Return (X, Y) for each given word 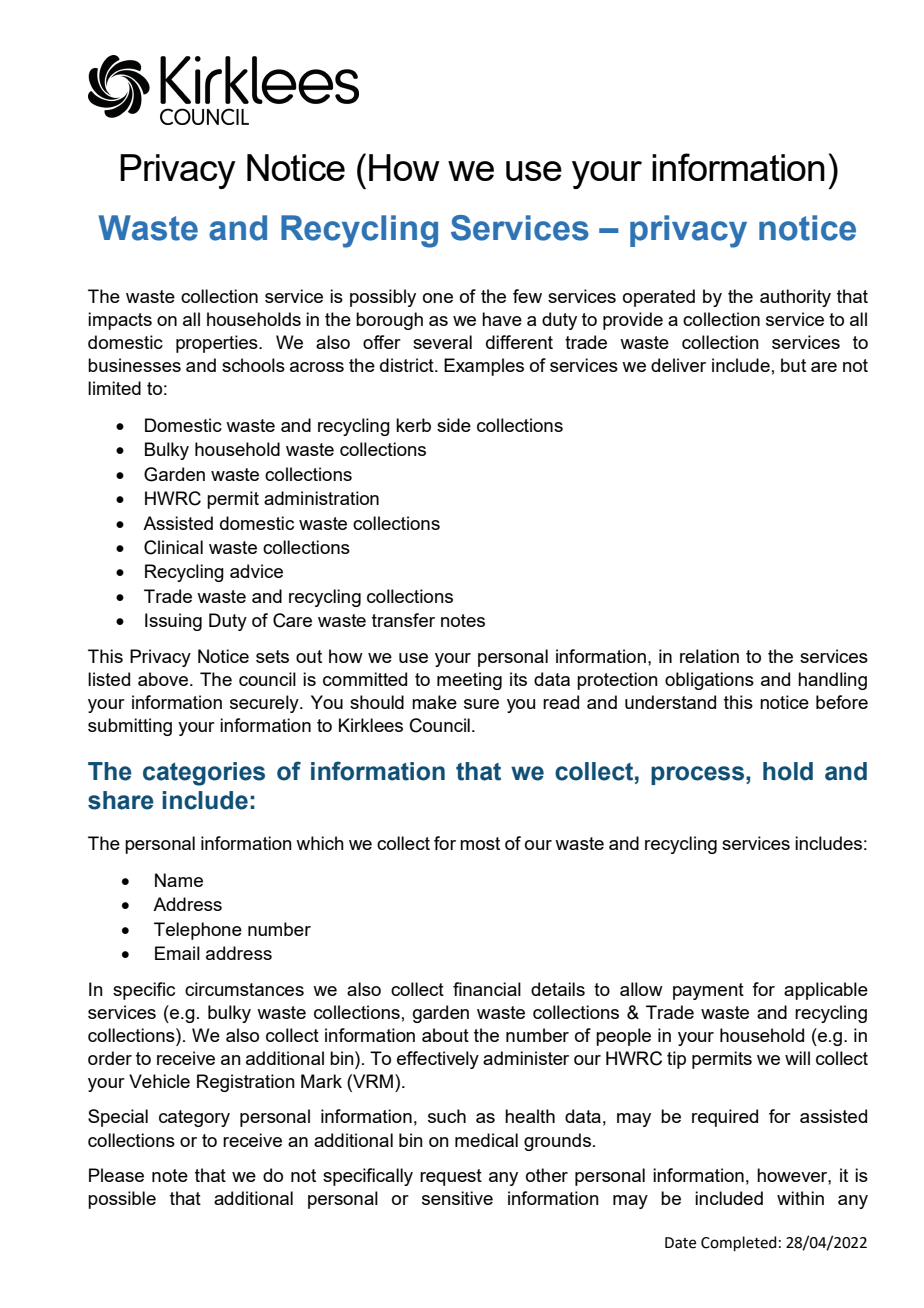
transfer (403, 620)
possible (122, 1200)
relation (709, 656)
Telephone (198, 931)
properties (218, 344)
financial (487, 989)
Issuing (173, 622)
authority (795, 298)
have (502, 319)
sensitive (457, 1198)
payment (708, 991)
